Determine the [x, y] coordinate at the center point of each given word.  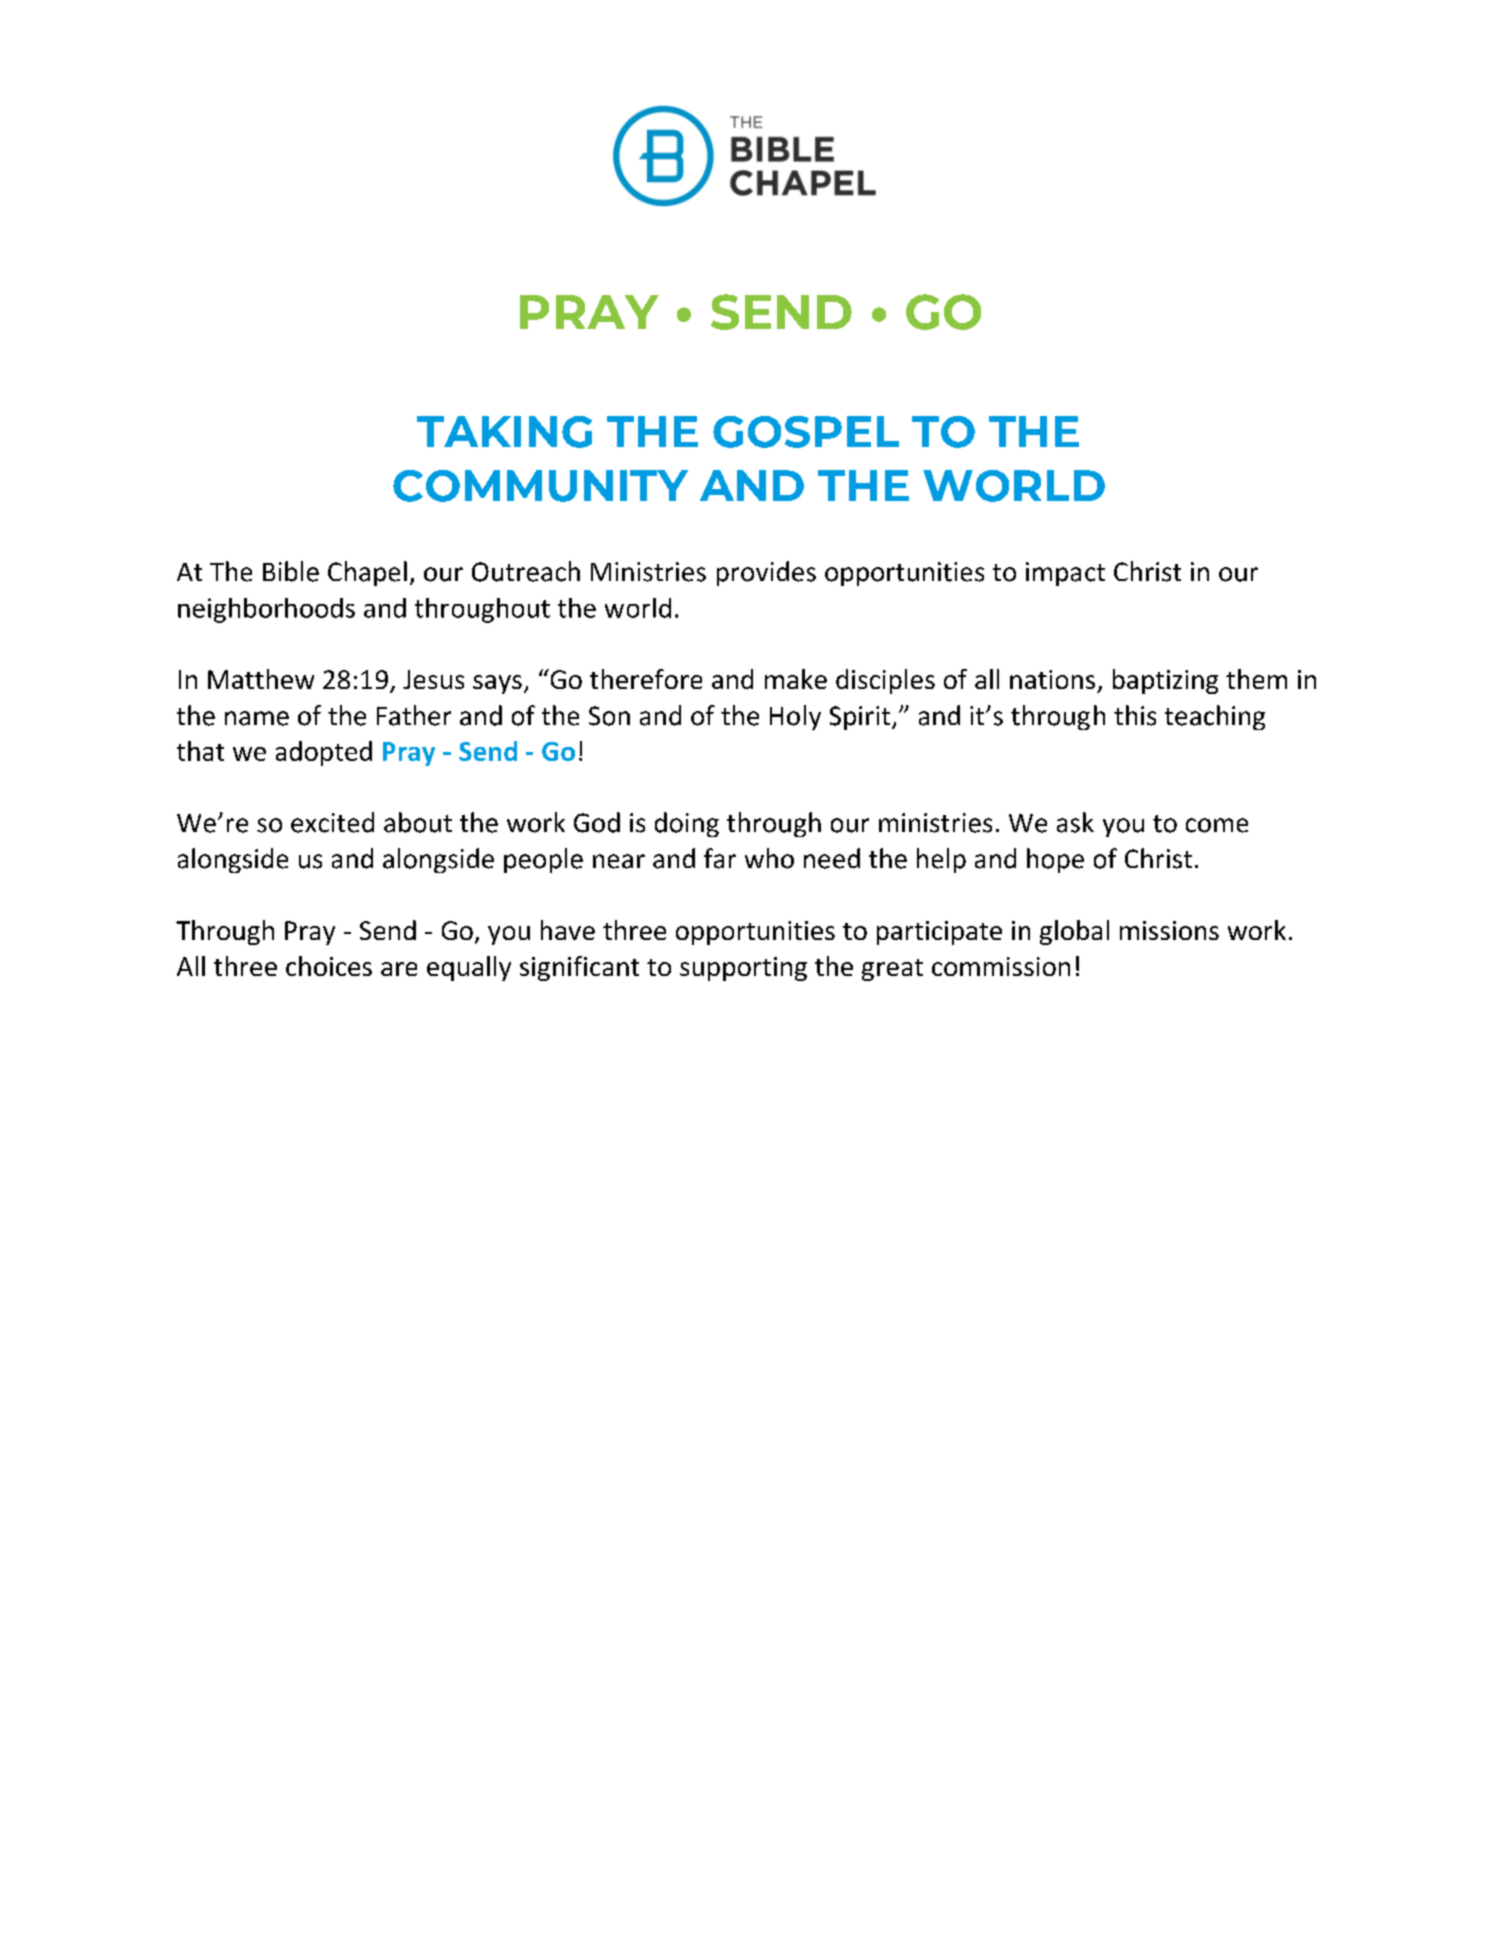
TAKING [504, 432]
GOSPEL [806, 432]
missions [1169, 930]
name [257, 718]
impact [1065, 574]
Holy [795, 717]
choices [329, 966]
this [1135, 715]
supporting [743, 969]
